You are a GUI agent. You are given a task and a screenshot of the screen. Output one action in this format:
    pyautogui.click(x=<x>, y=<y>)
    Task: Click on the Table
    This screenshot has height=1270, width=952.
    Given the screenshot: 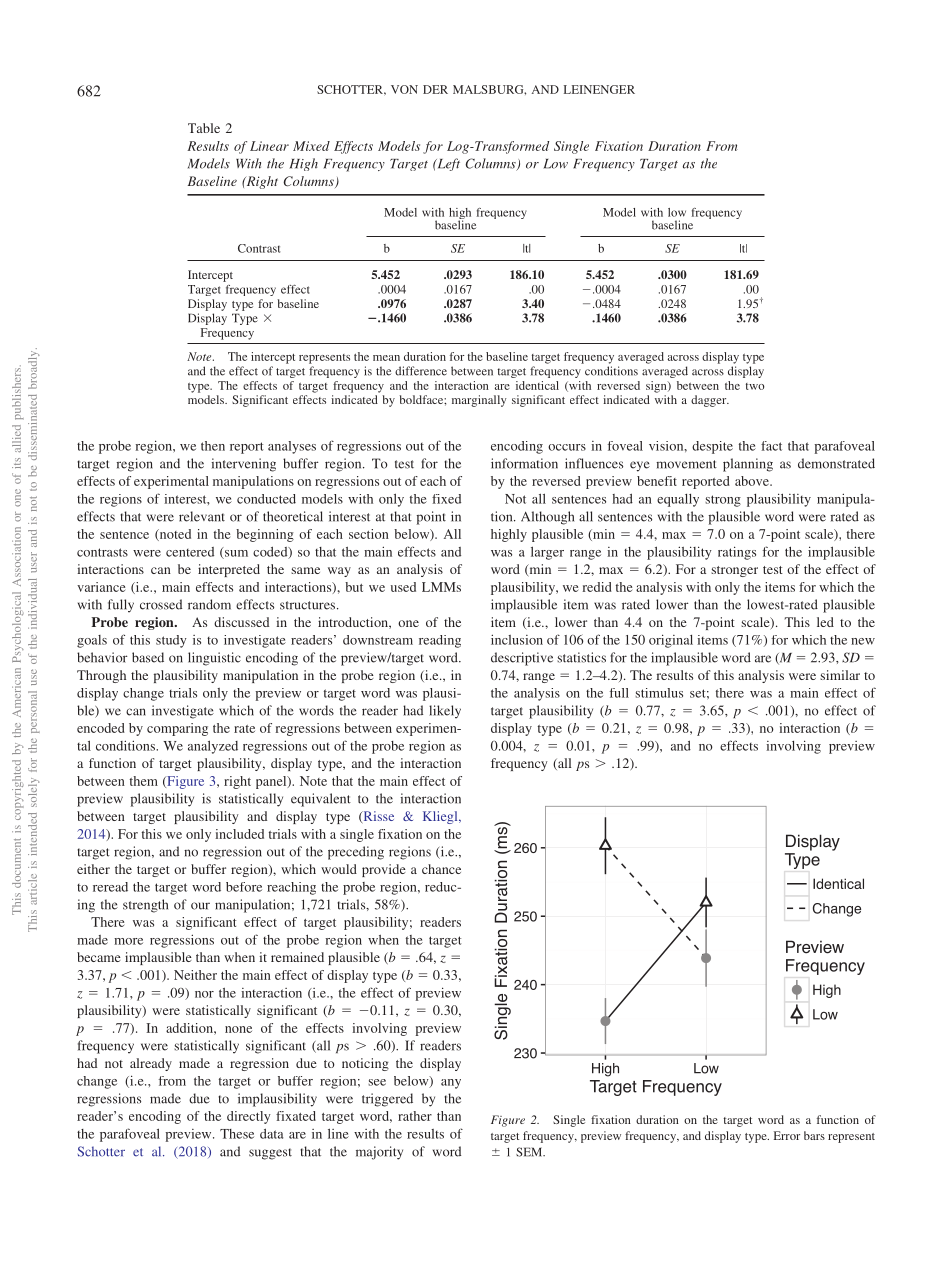 What is the action you would take?
    pyautogui.click(x=204, y=128)
